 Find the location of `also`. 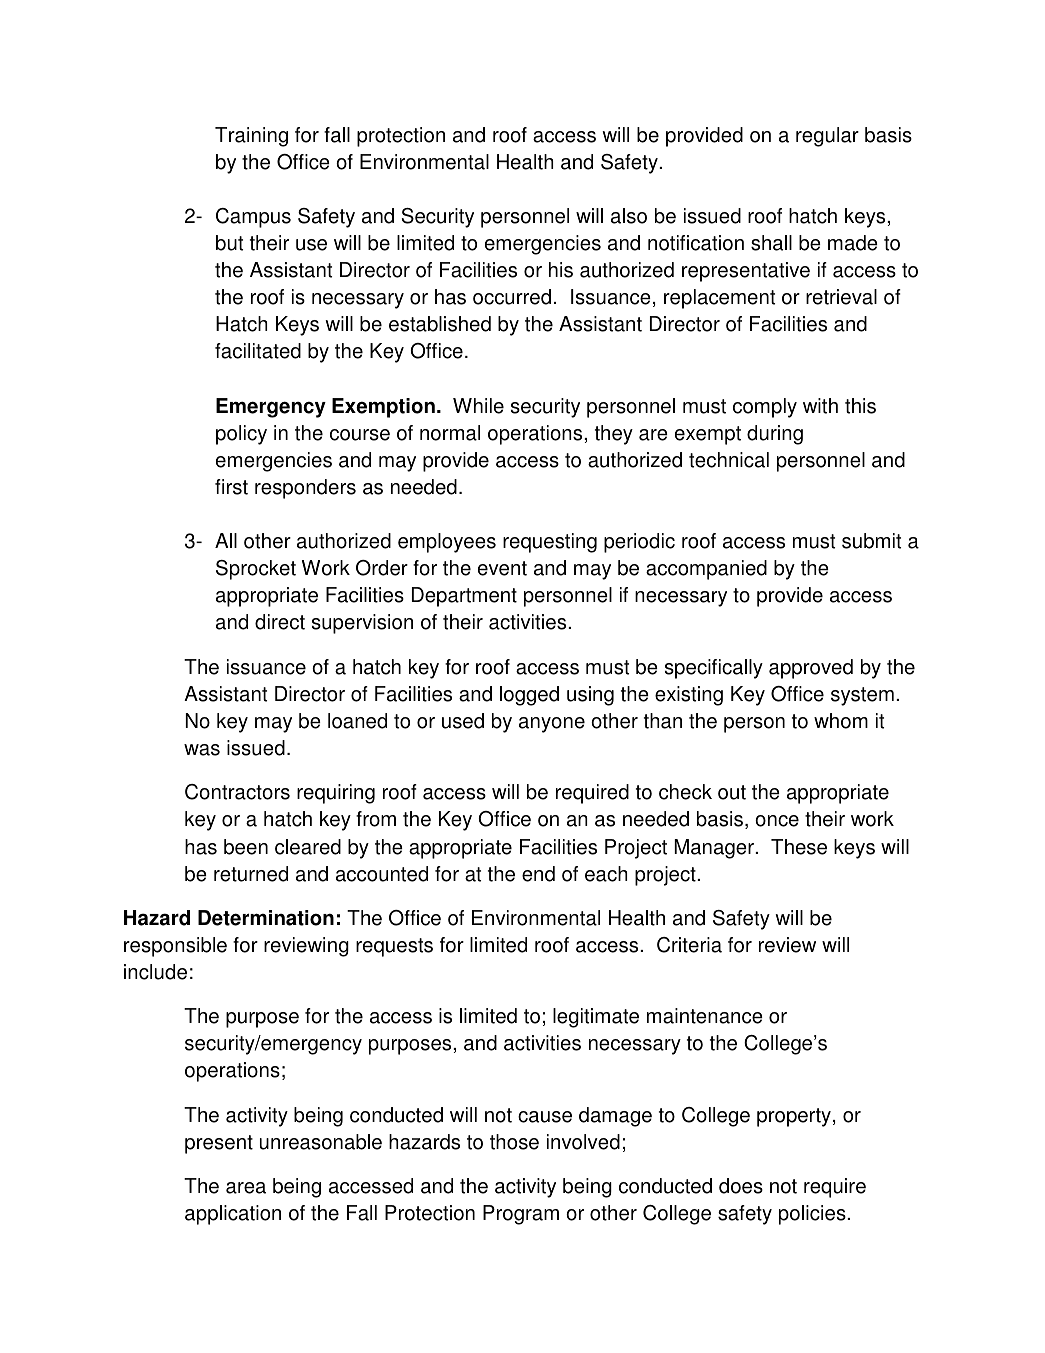

also is located at coordinates (629, 216).
